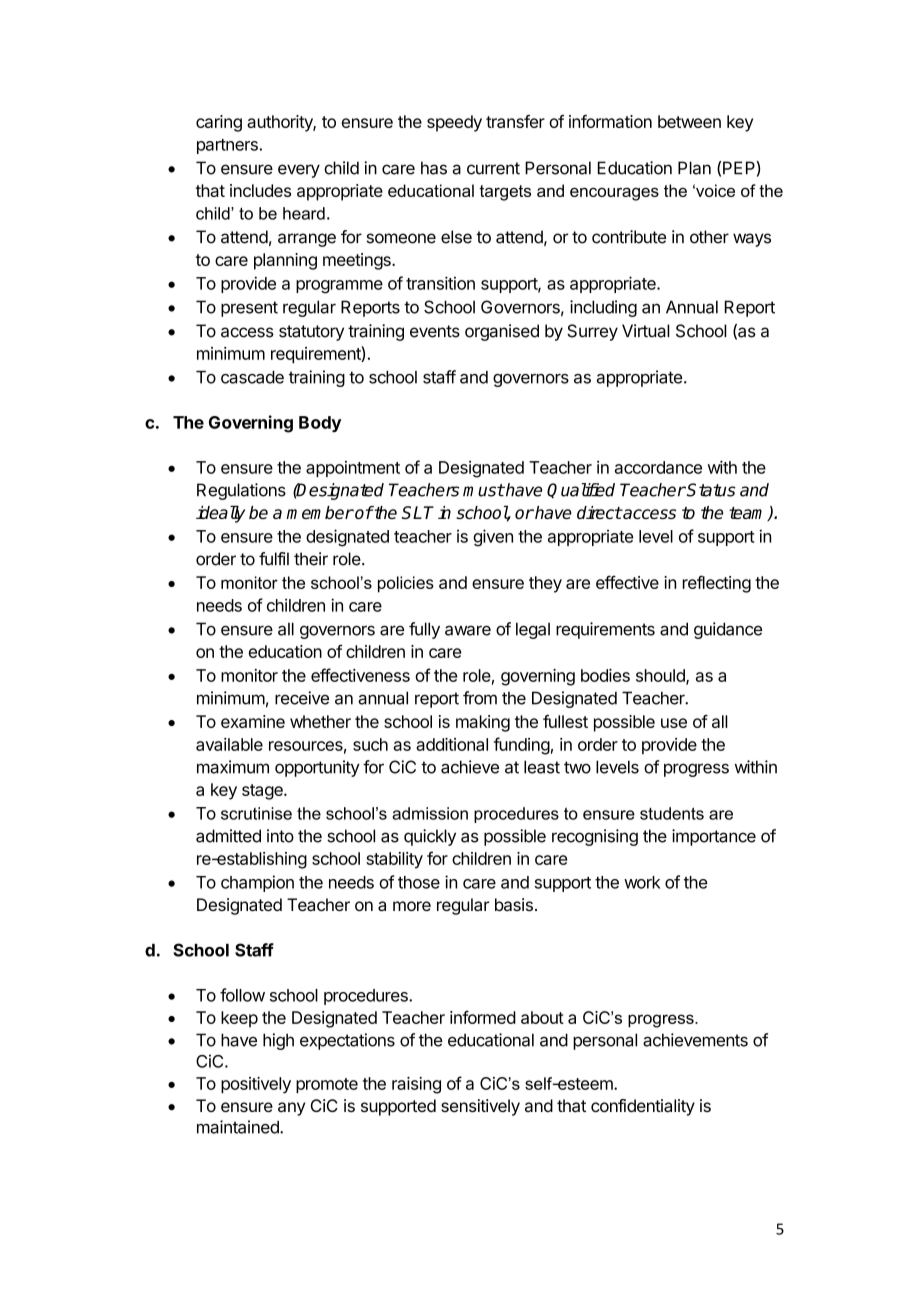 This page has width=924, height=1308. What do you see at coordinates (480, 1107) in the page?
I see `sensitively` at bounding box center [480, 1107].
